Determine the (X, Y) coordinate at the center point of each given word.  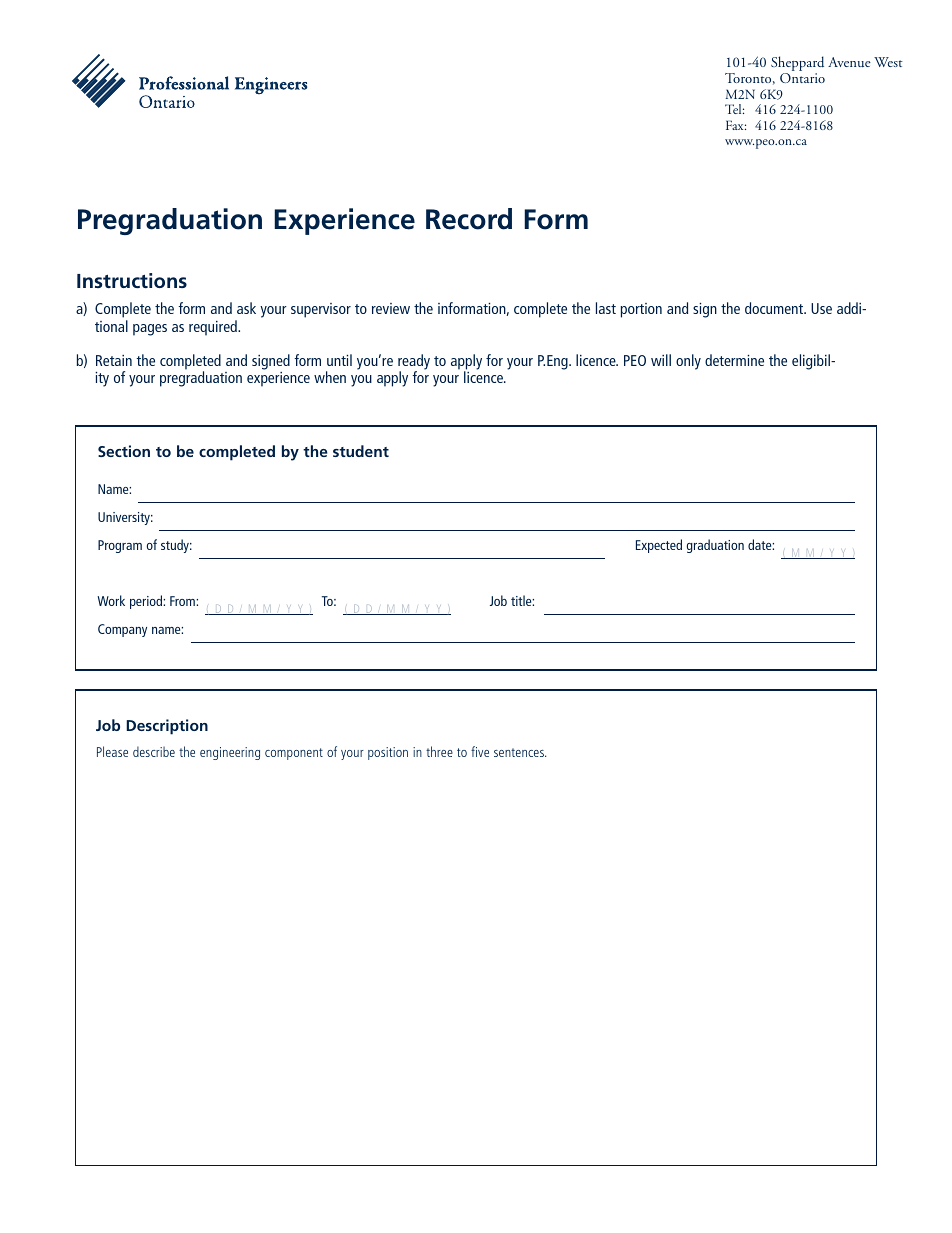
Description (167, 727)
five (480, 751)
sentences (520, 752)
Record (469, 219)
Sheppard (797, 63)
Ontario (802, 78)
